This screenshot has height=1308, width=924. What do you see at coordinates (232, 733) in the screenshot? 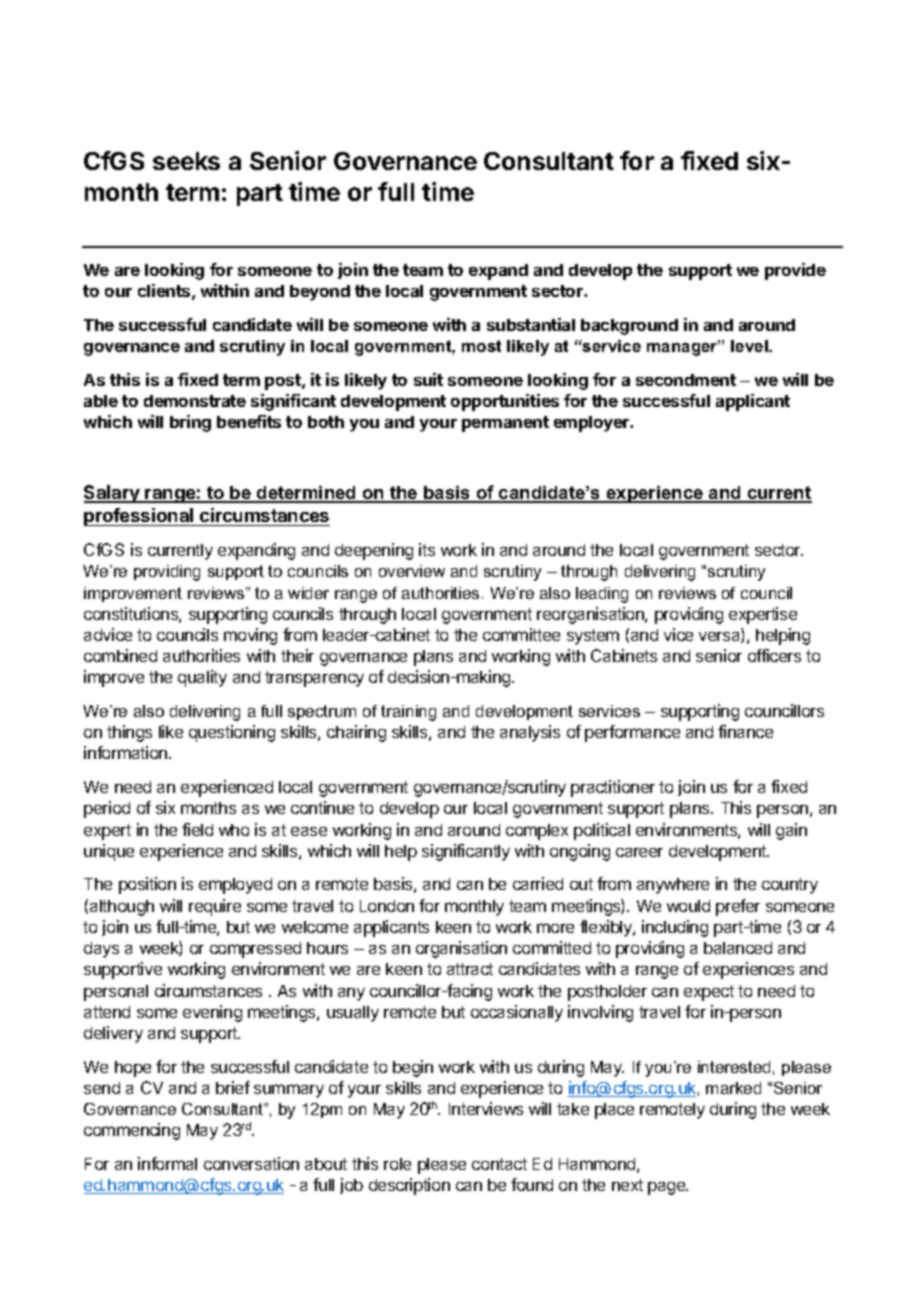
I see `questioning` at bounding box center [232, 733].
